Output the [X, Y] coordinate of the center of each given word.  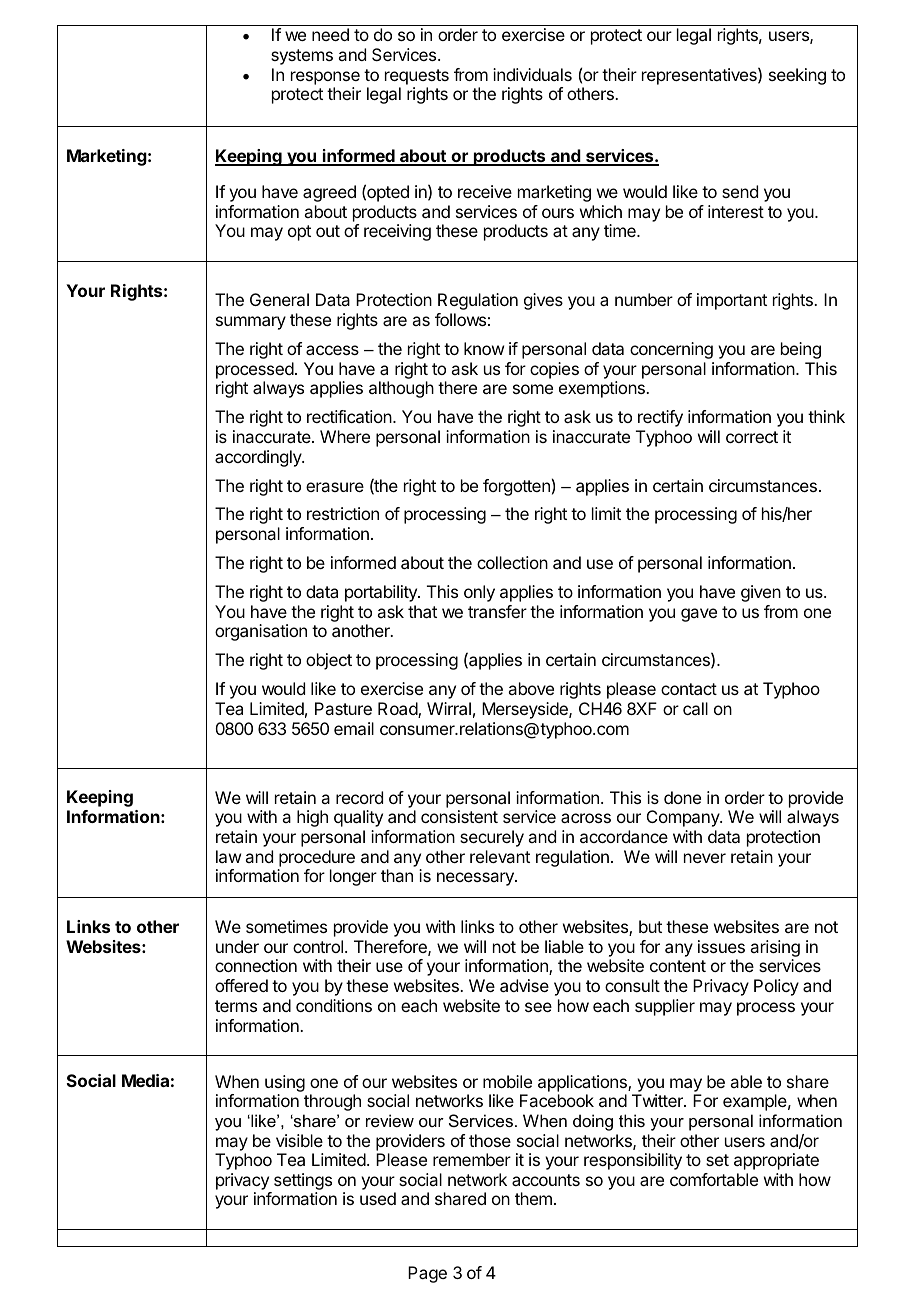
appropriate [776, 1161]
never [705, 858]
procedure [317, 858]
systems [302, 57]
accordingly [259, 458]
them [533, 1198]
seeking [797, 76]
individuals [532, 74]
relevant [500, 856]
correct [752, 437]
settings [303, 1183]
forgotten [516, 487]
